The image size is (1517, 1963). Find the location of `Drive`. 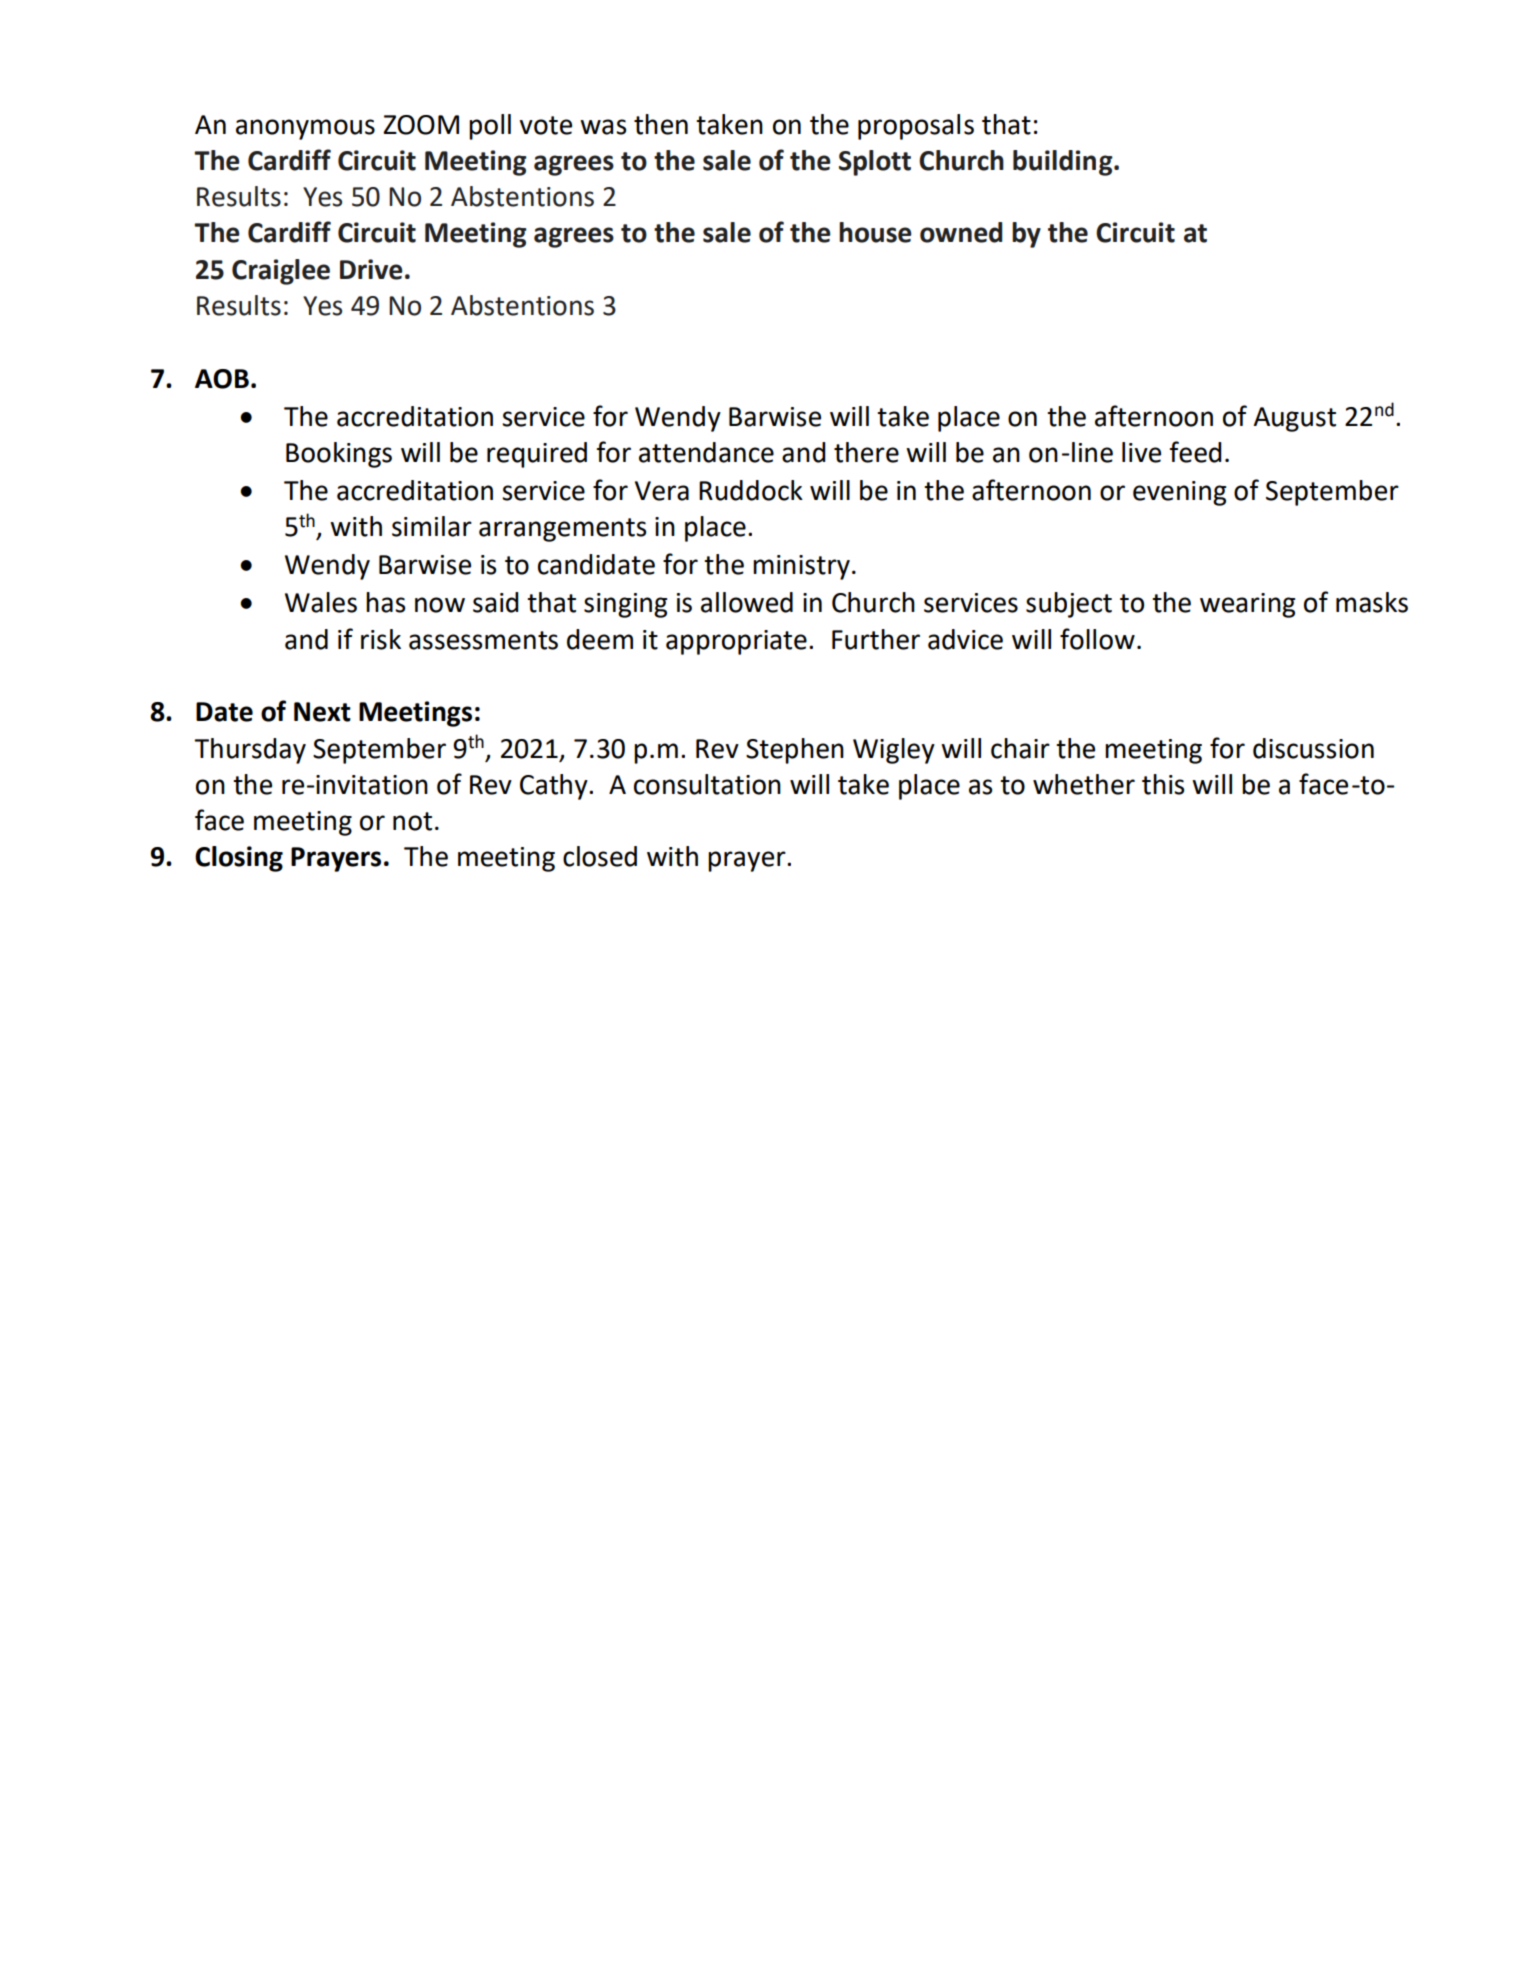

Drive is located at coordinates (371, 269).
